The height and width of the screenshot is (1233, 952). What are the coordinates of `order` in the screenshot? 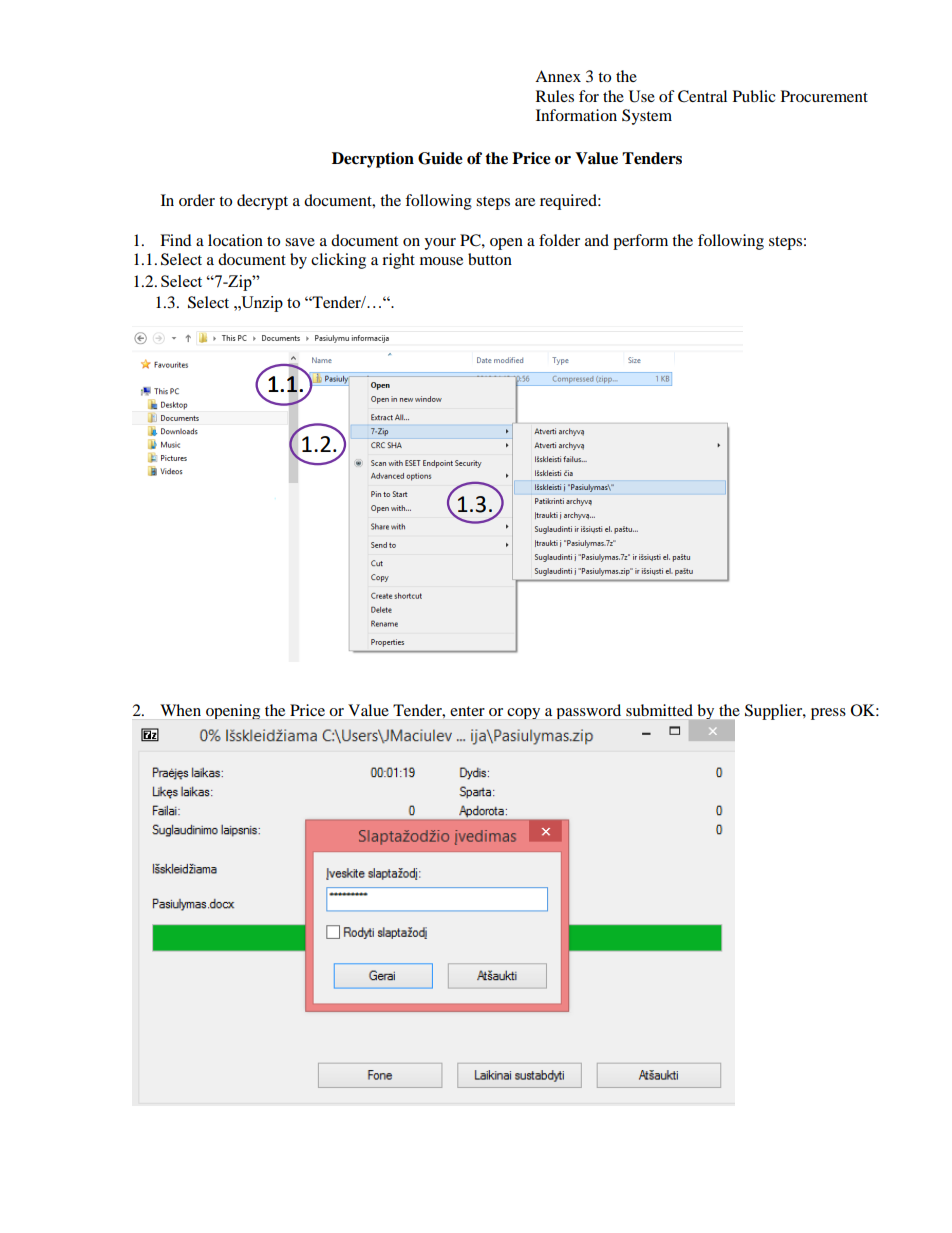 It's located at (197, 200).
